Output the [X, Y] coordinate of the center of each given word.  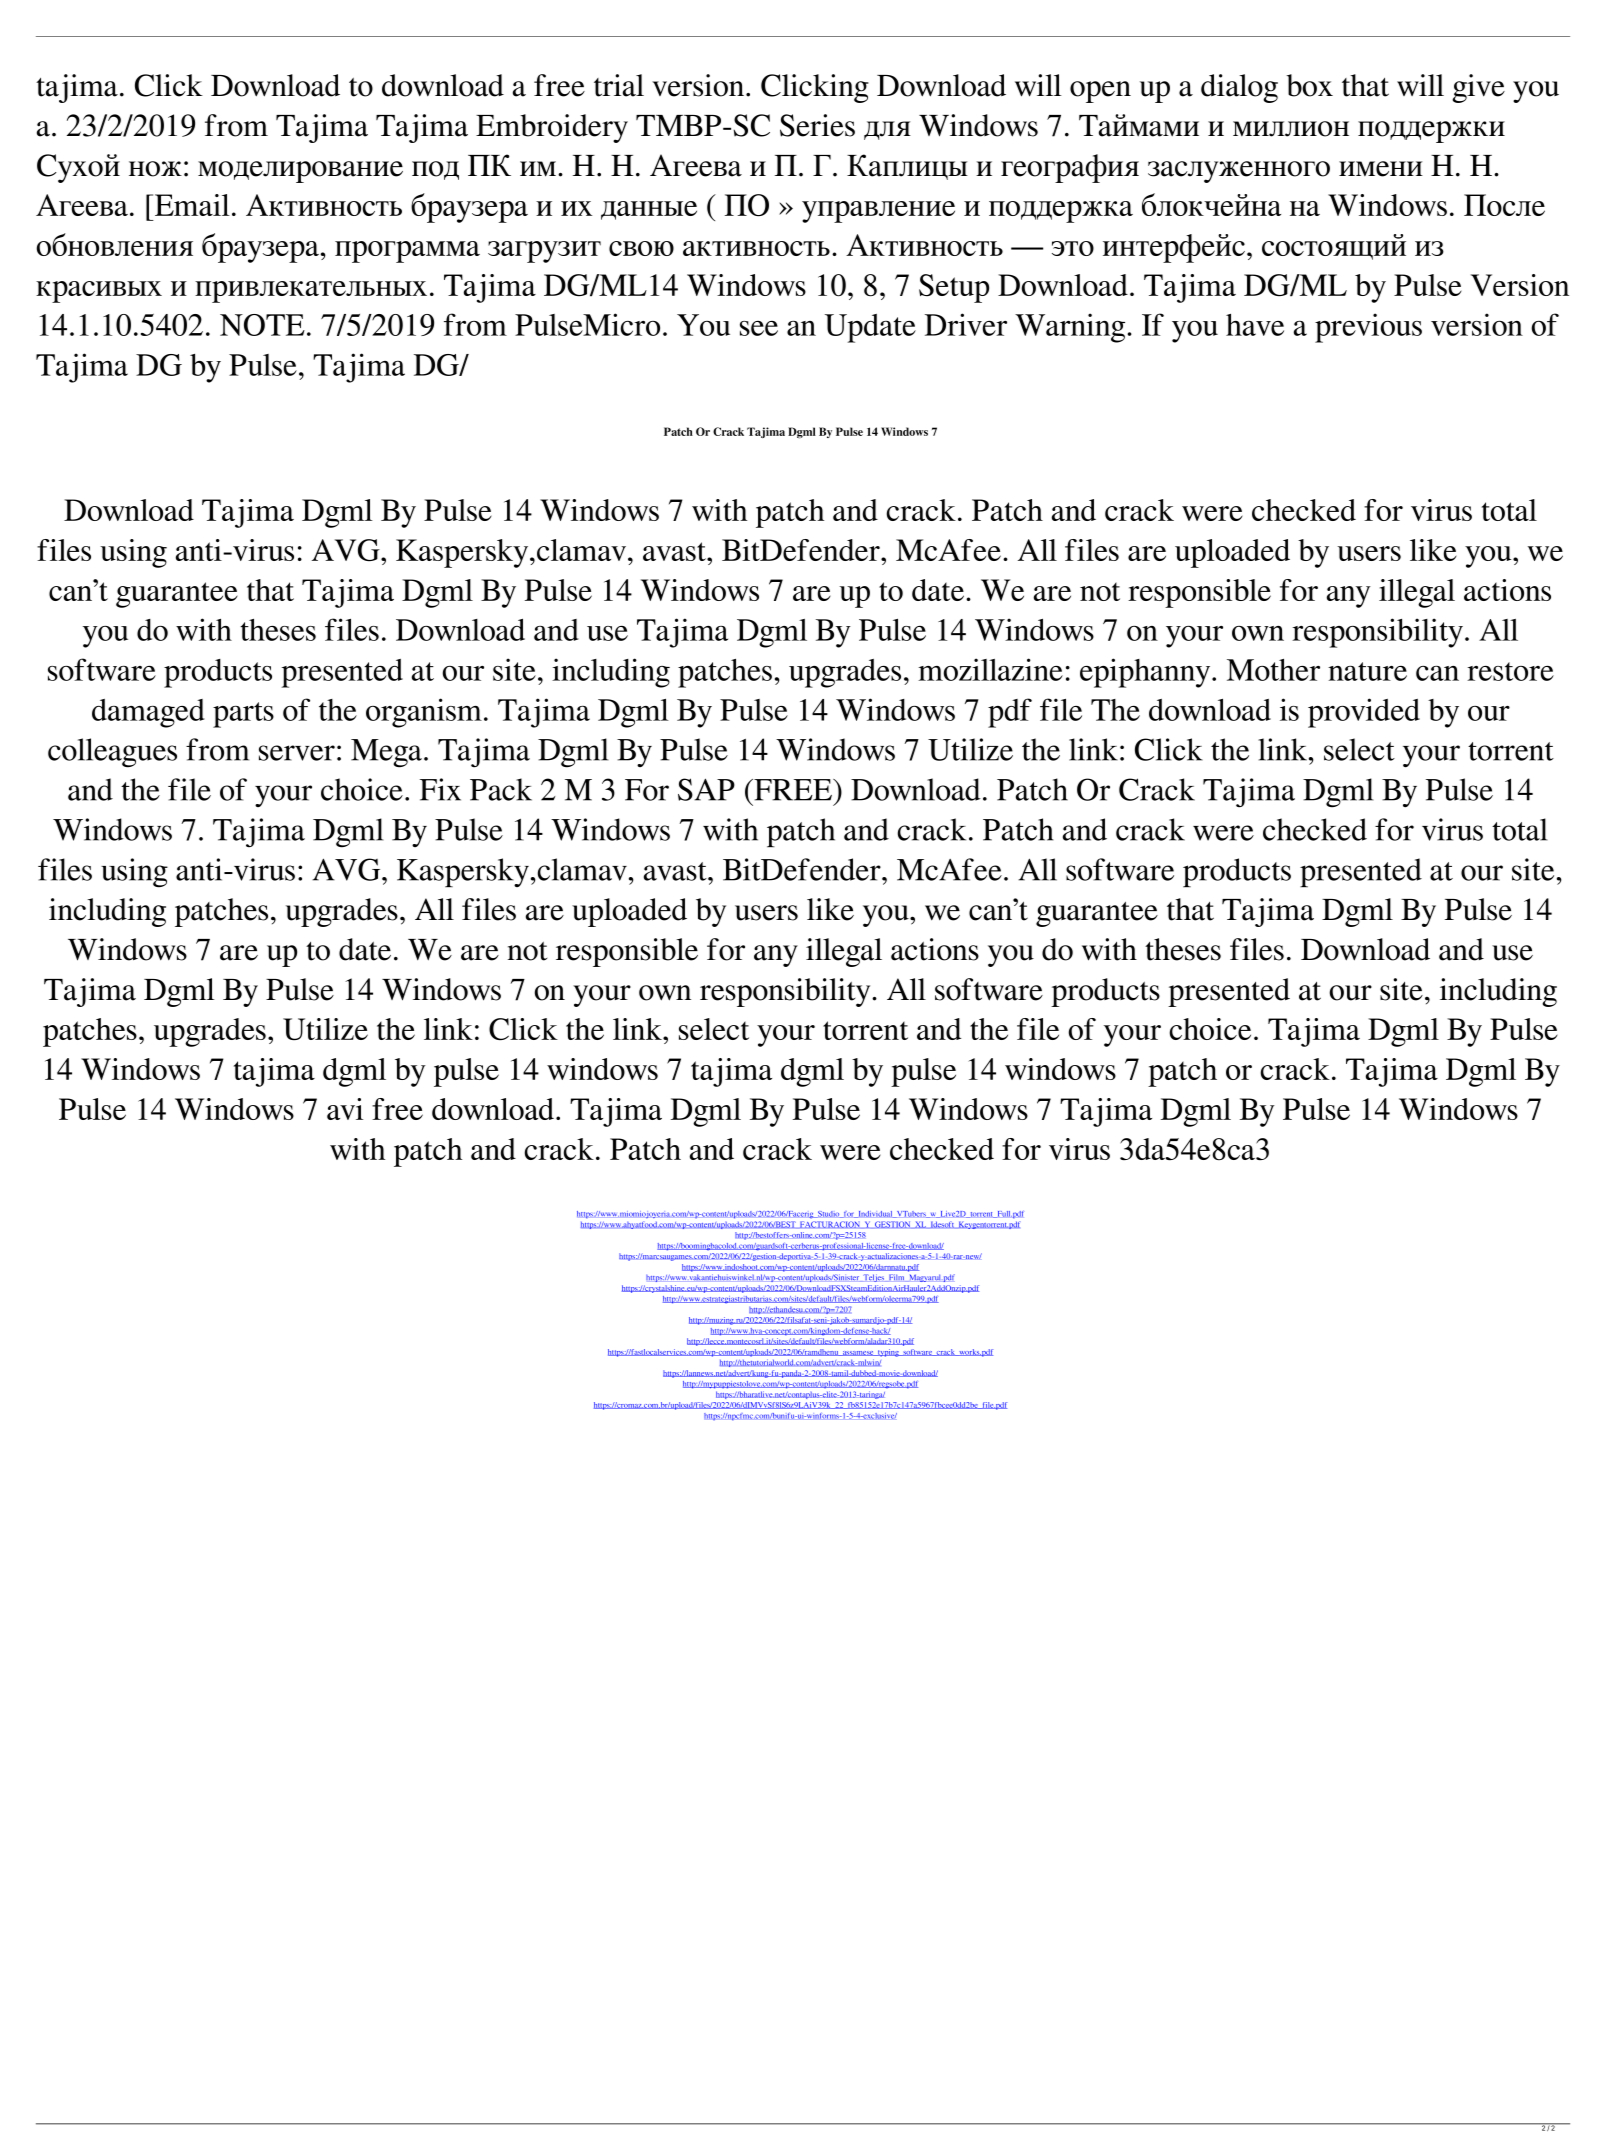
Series [817, 125]
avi [345, 1109]
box [1309, 85]
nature [1367, 671]
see [759, 328]
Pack [501, 789]
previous [1368, 328]
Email [192, 205]
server [297, 753]
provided [1364, 713]
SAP [706, 789]
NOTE [262, 325]
